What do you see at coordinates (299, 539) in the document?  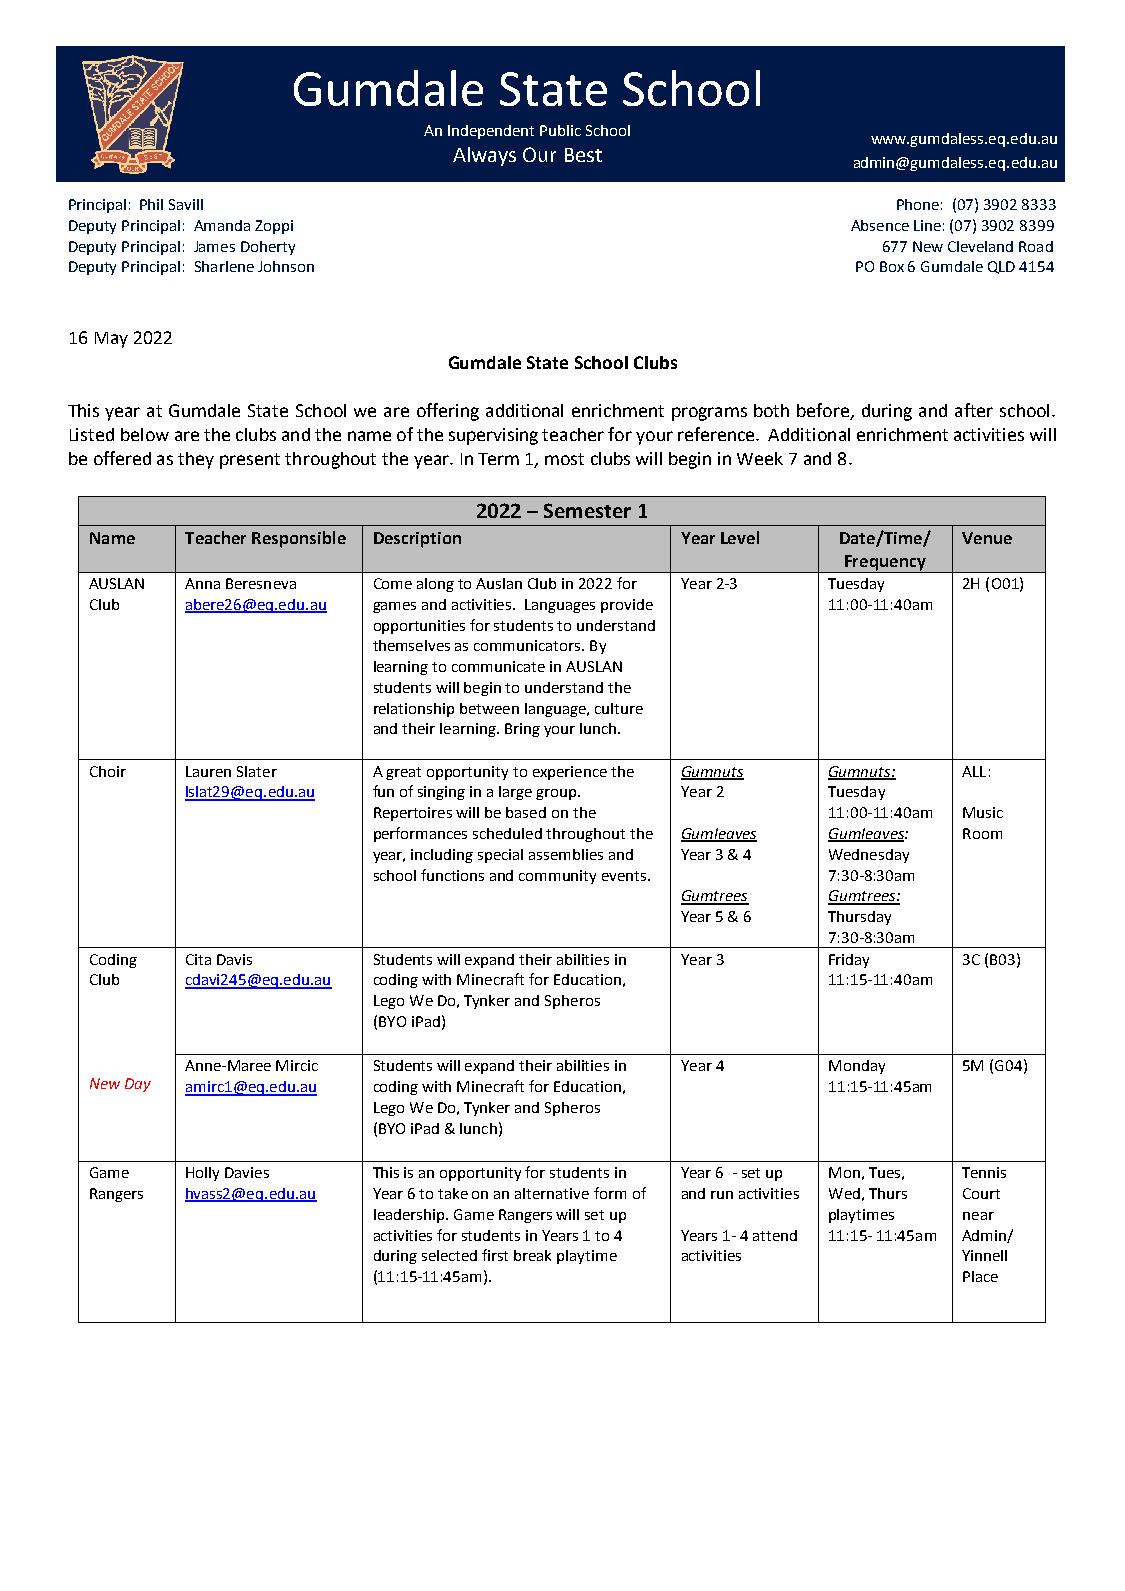 I see `Responsible` at bounding box center [299, 539].
